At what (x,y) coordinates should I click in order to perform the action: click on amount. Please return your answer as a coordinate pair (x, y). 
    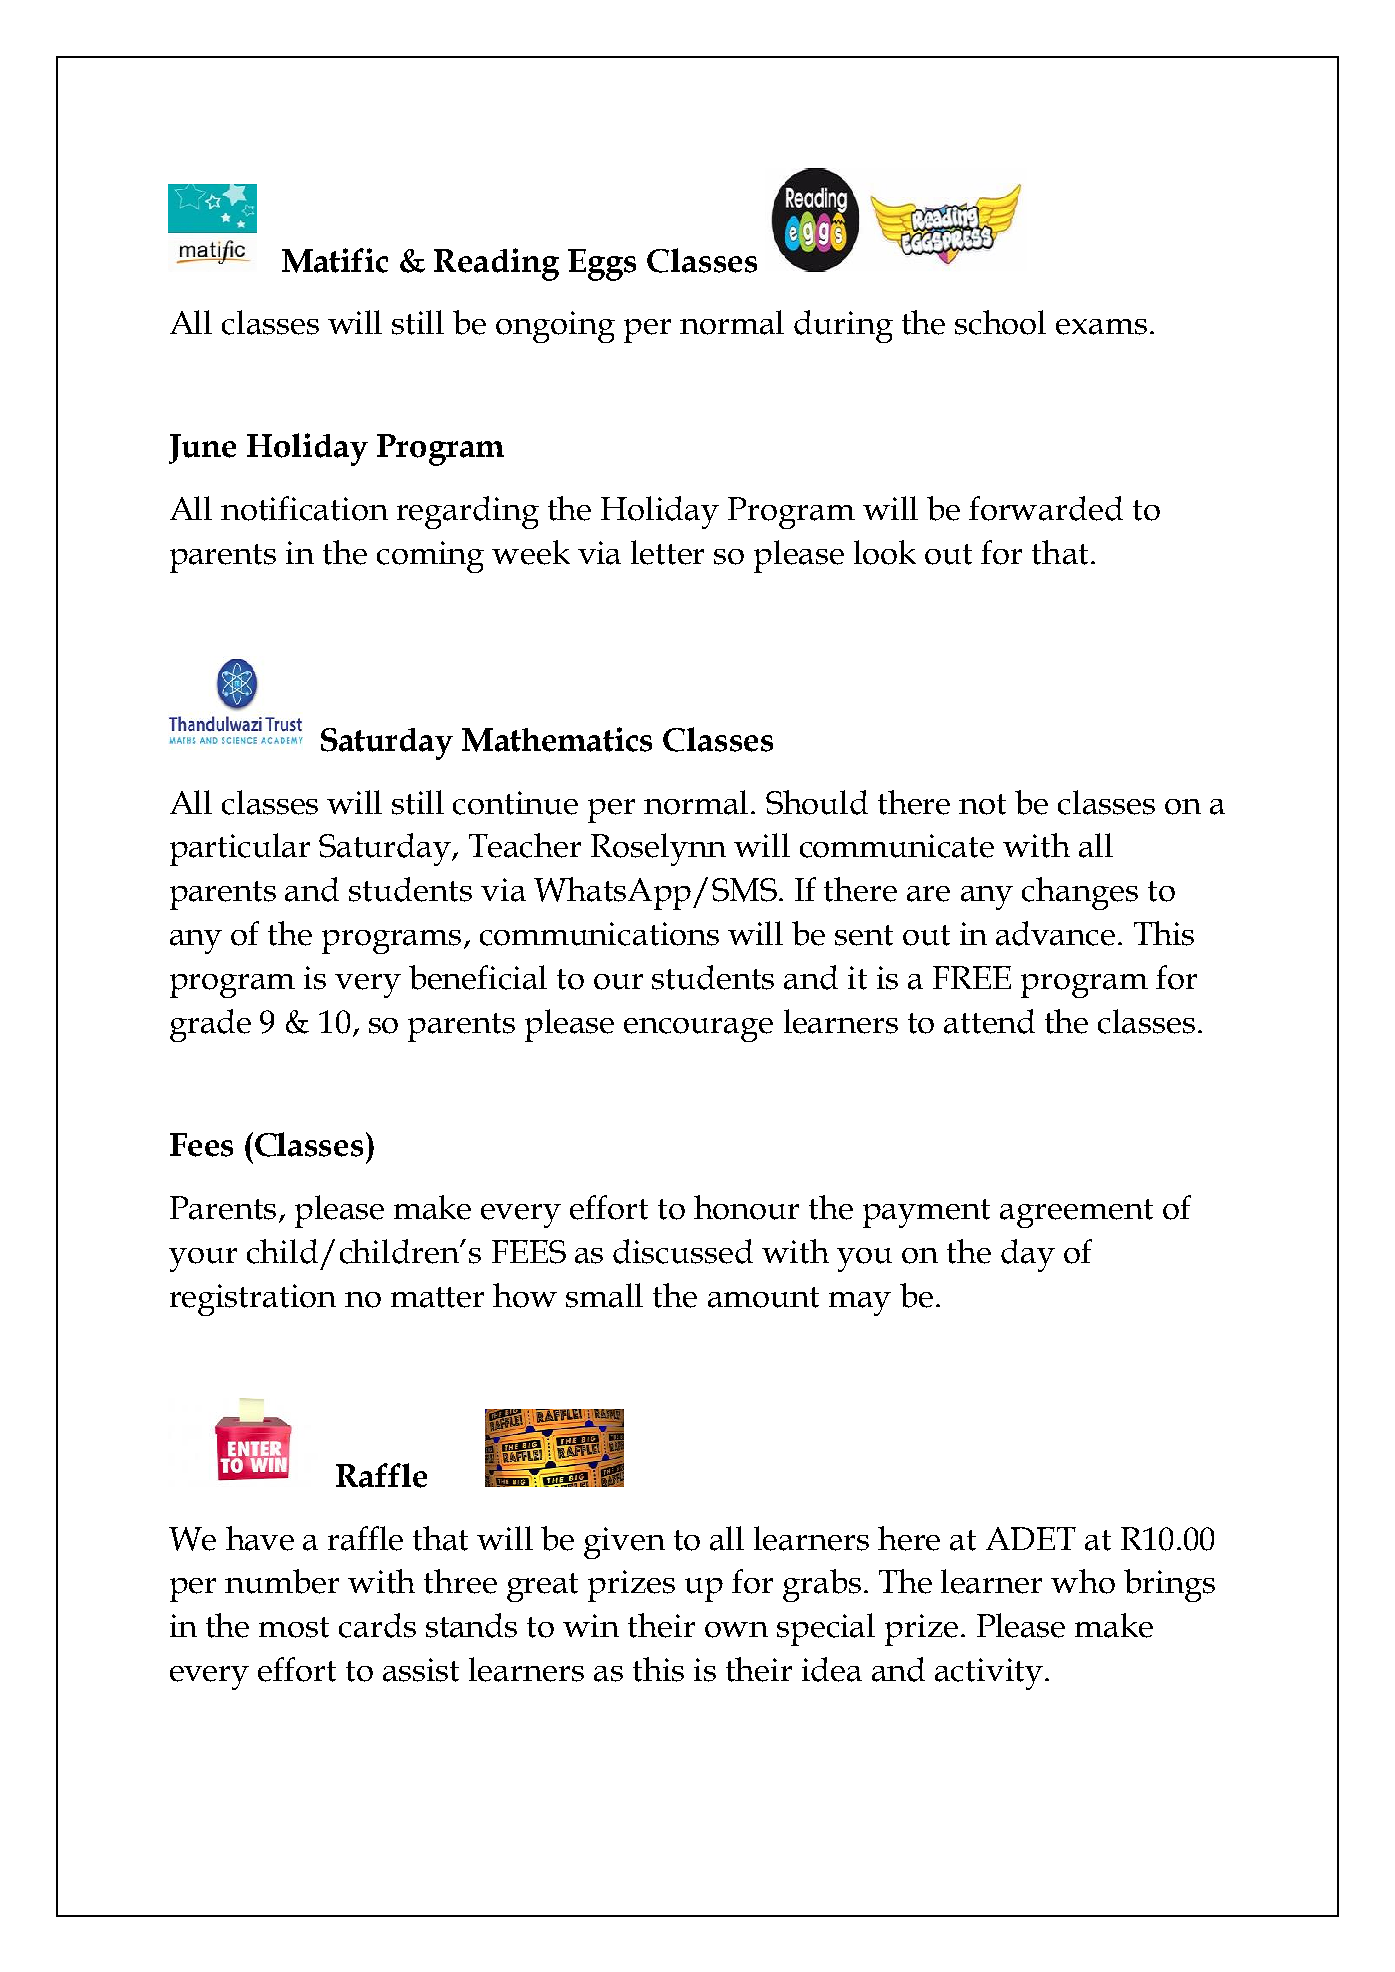
    Looking at the image, I should click on (763, 1297).
